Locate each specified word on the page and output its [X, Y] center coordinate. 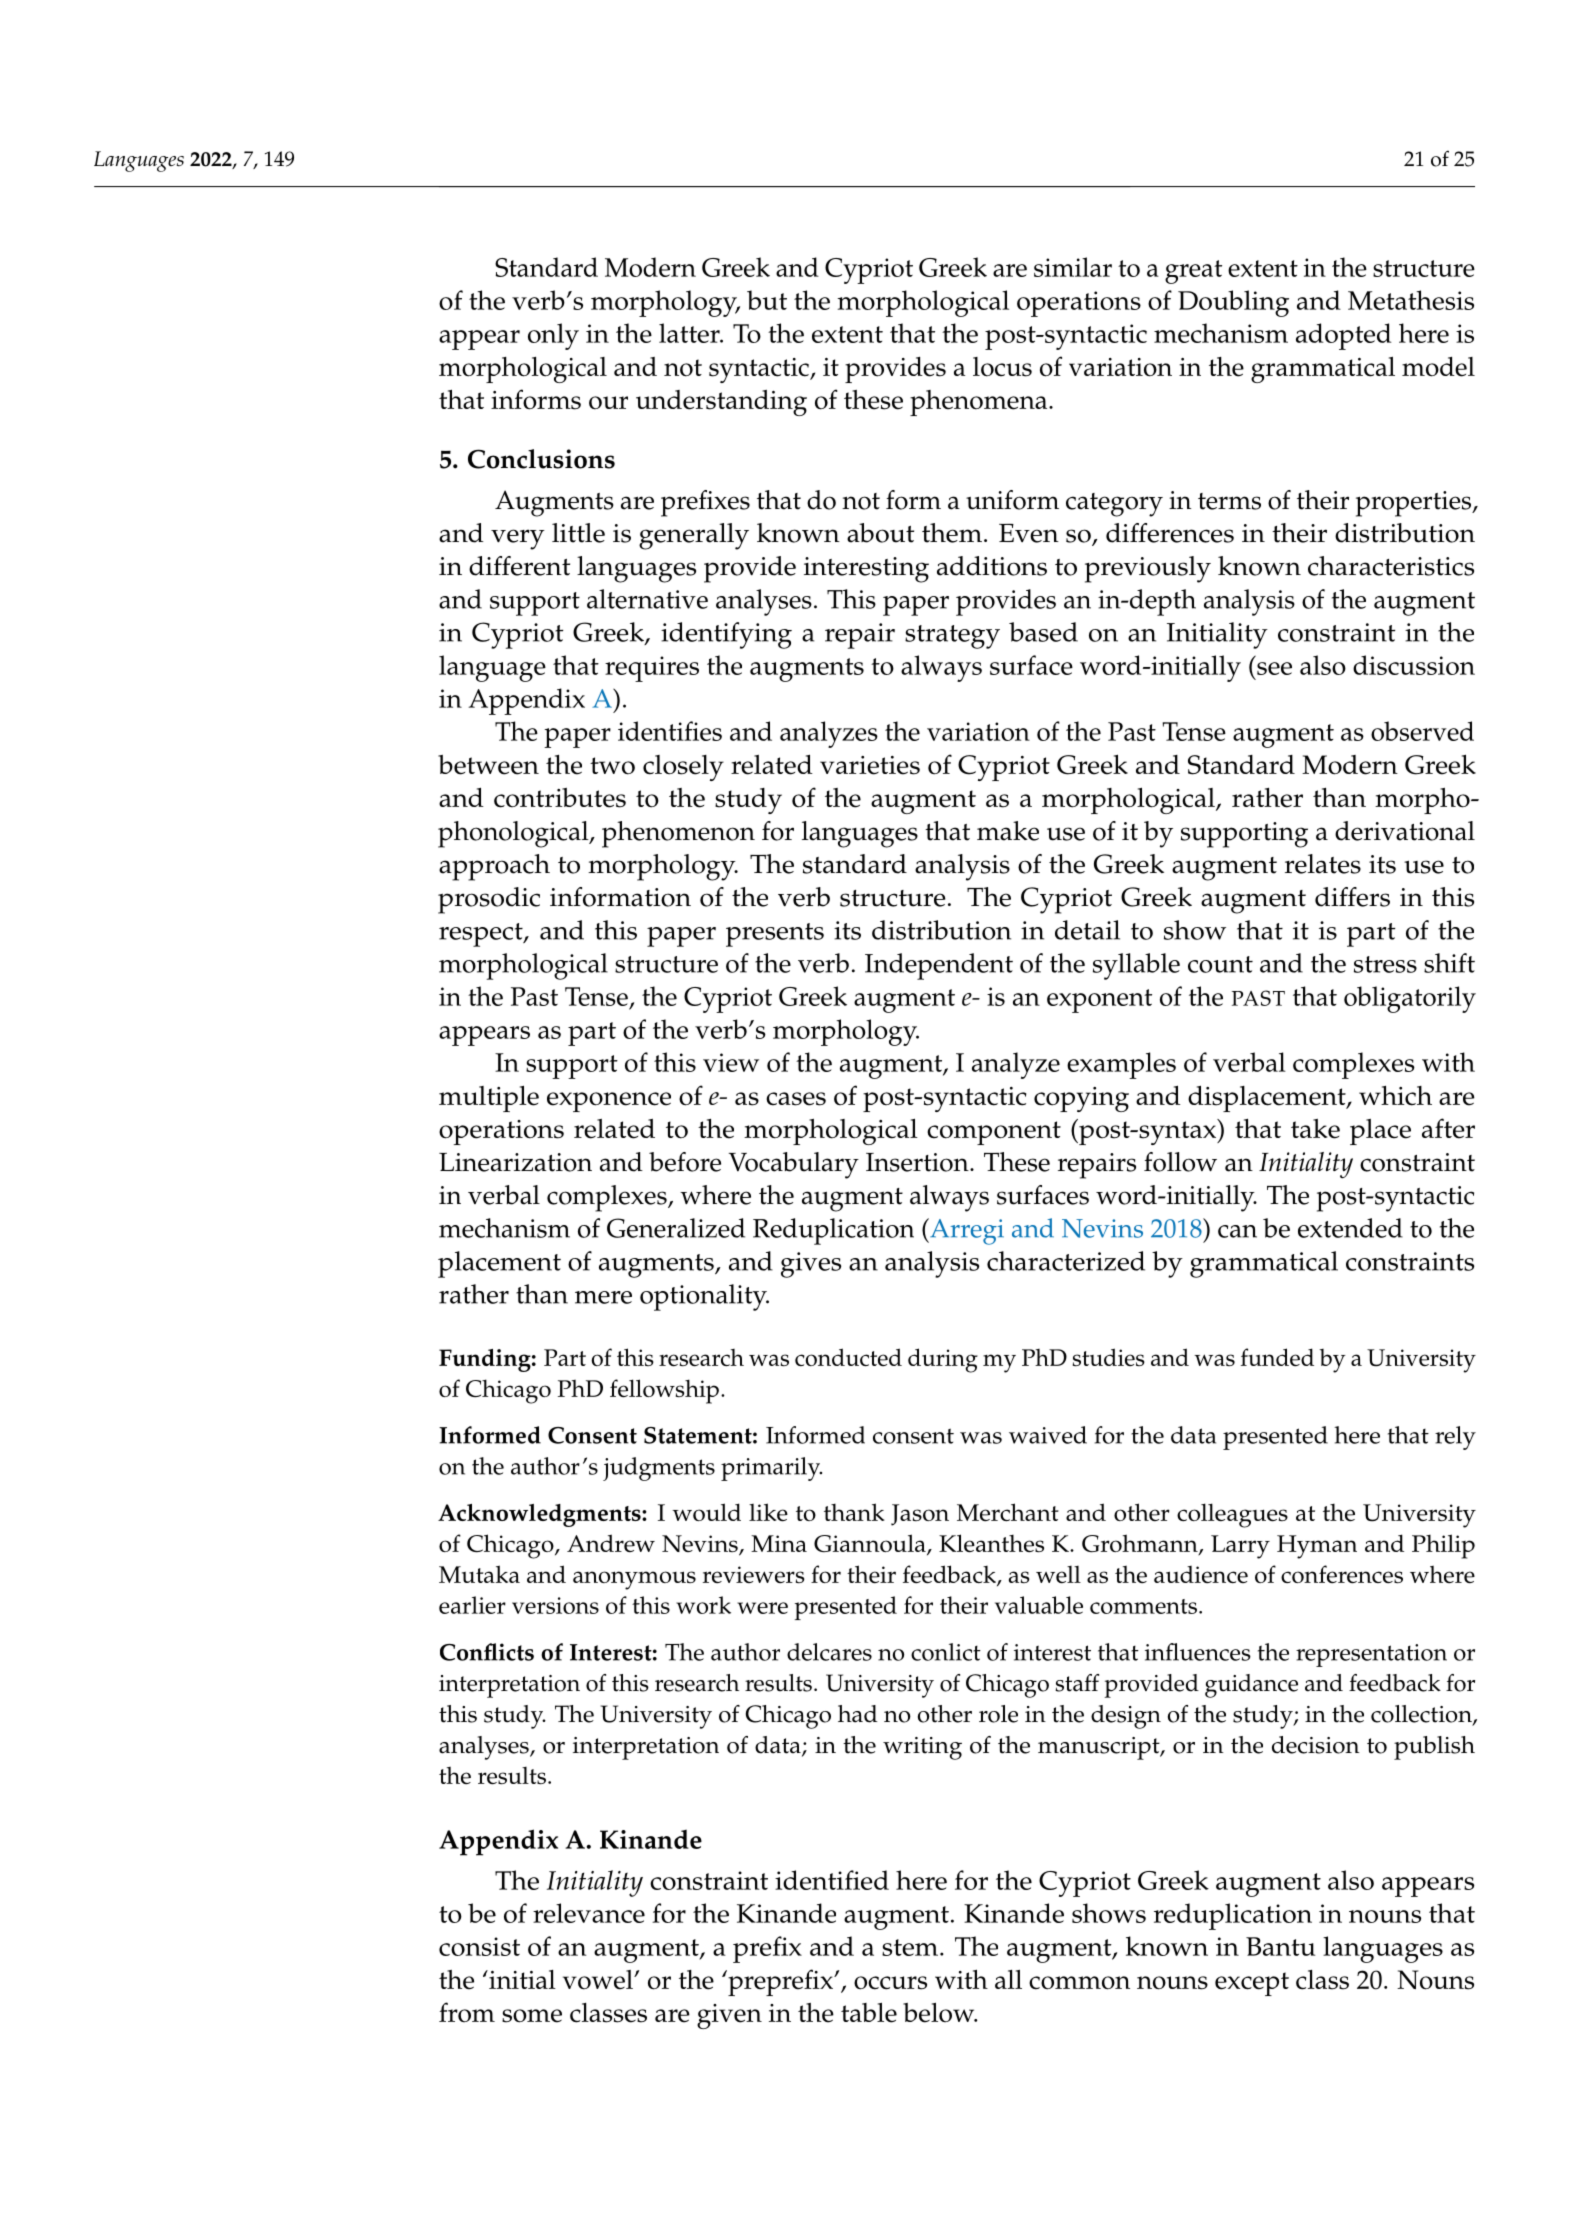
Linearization [515, 1162]
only [553, 336]
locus [1002, 367]
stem [911, 1947]
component [994, 1133]
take [1315, 1129]
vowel [599, 1980]
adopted [1343, 336]
